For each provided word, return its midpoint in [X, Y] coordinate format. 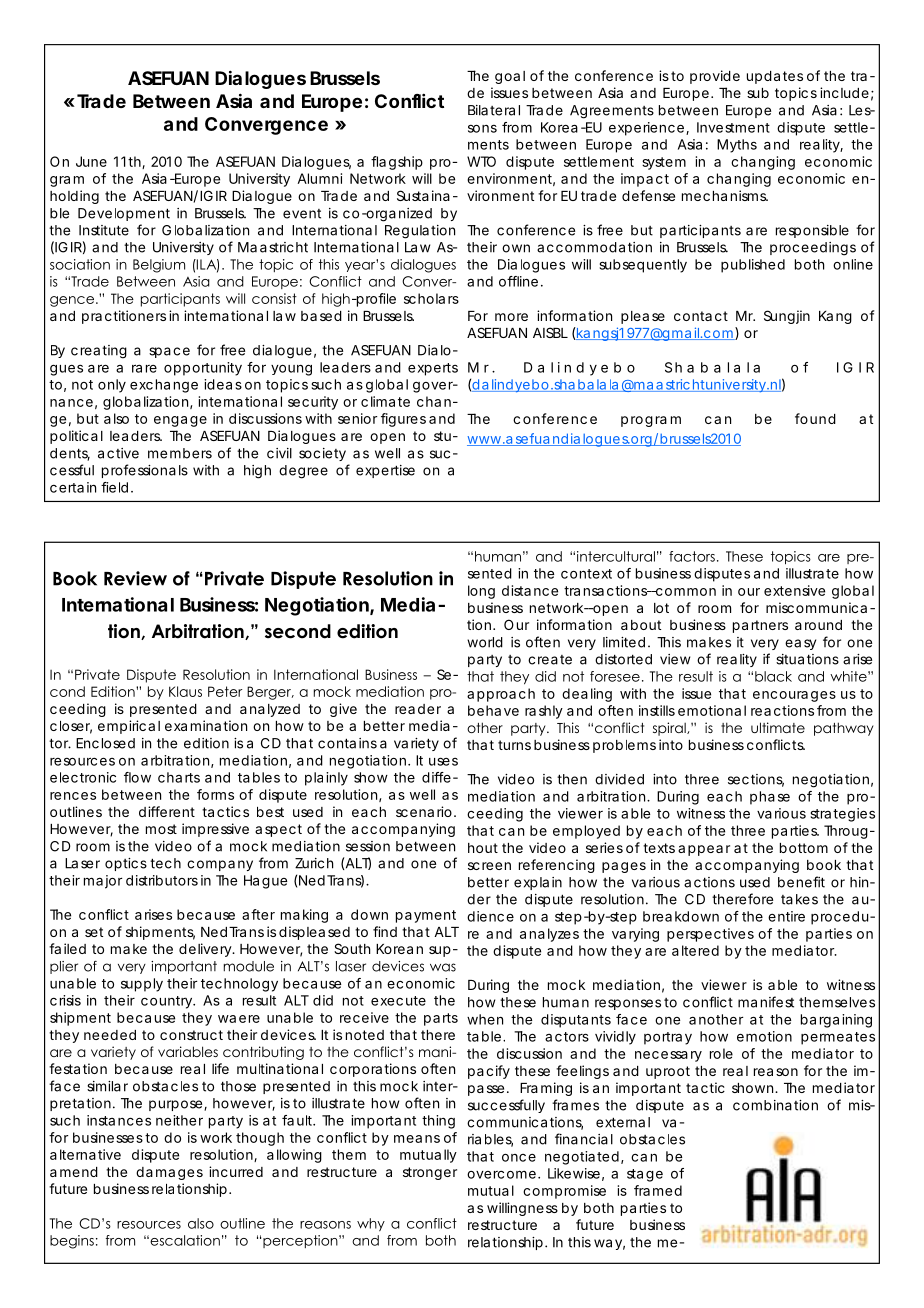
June [91, 161]
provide [715, 77]
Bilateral [494, 110]
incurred [236, 1171]
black [773, 676]
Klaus [185, 691]
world [485, 642]
